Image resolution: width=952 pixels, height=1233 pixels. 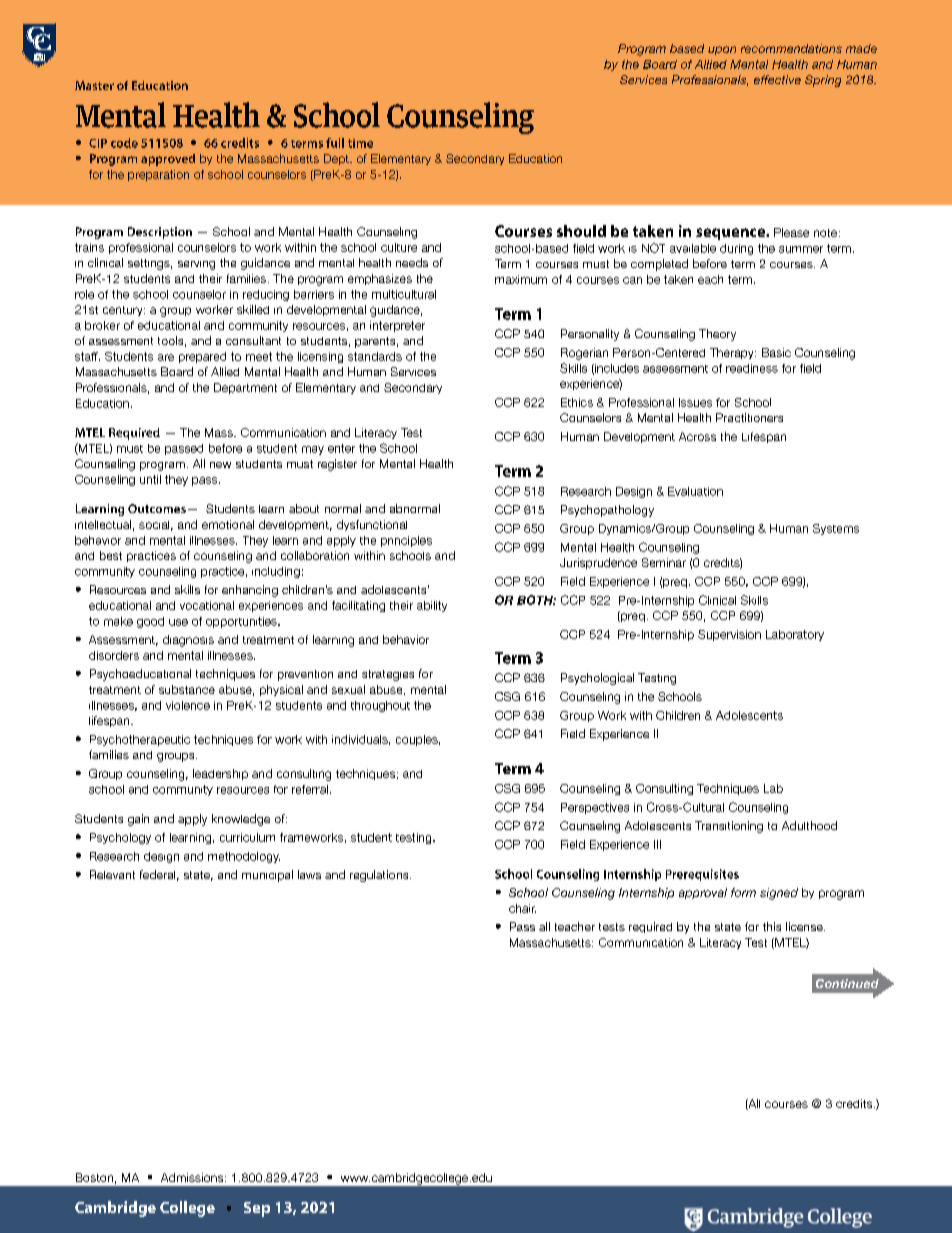 What do you see at coordinates (94, 85) in the screenshot?
I see `Master` at bounding box center [94, 85].
